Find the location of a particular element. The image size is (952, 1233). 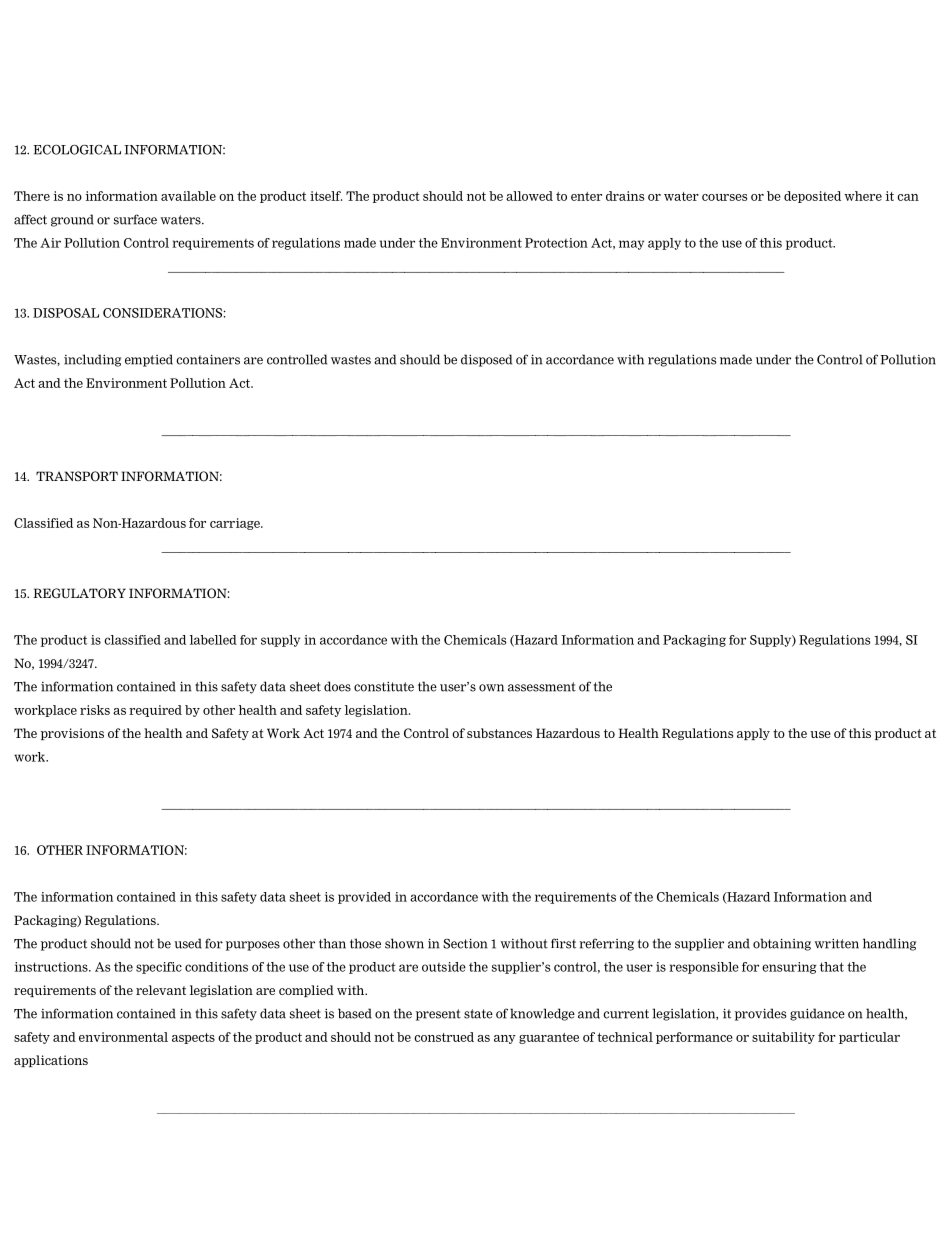

construed is located at coordinates (444, 1037).
